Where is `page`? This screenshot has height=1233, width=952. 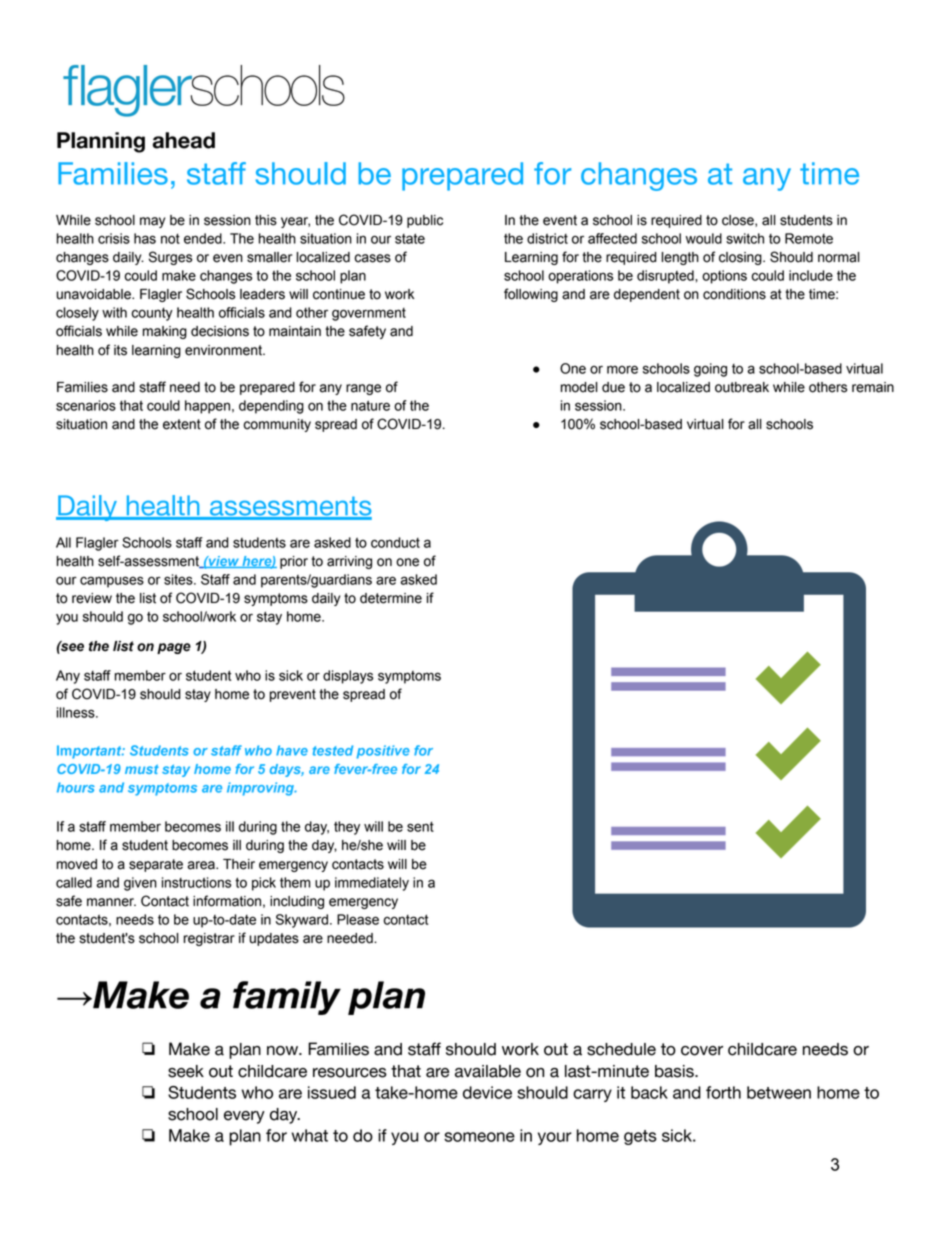
page is located at coordinates (174, 648).
